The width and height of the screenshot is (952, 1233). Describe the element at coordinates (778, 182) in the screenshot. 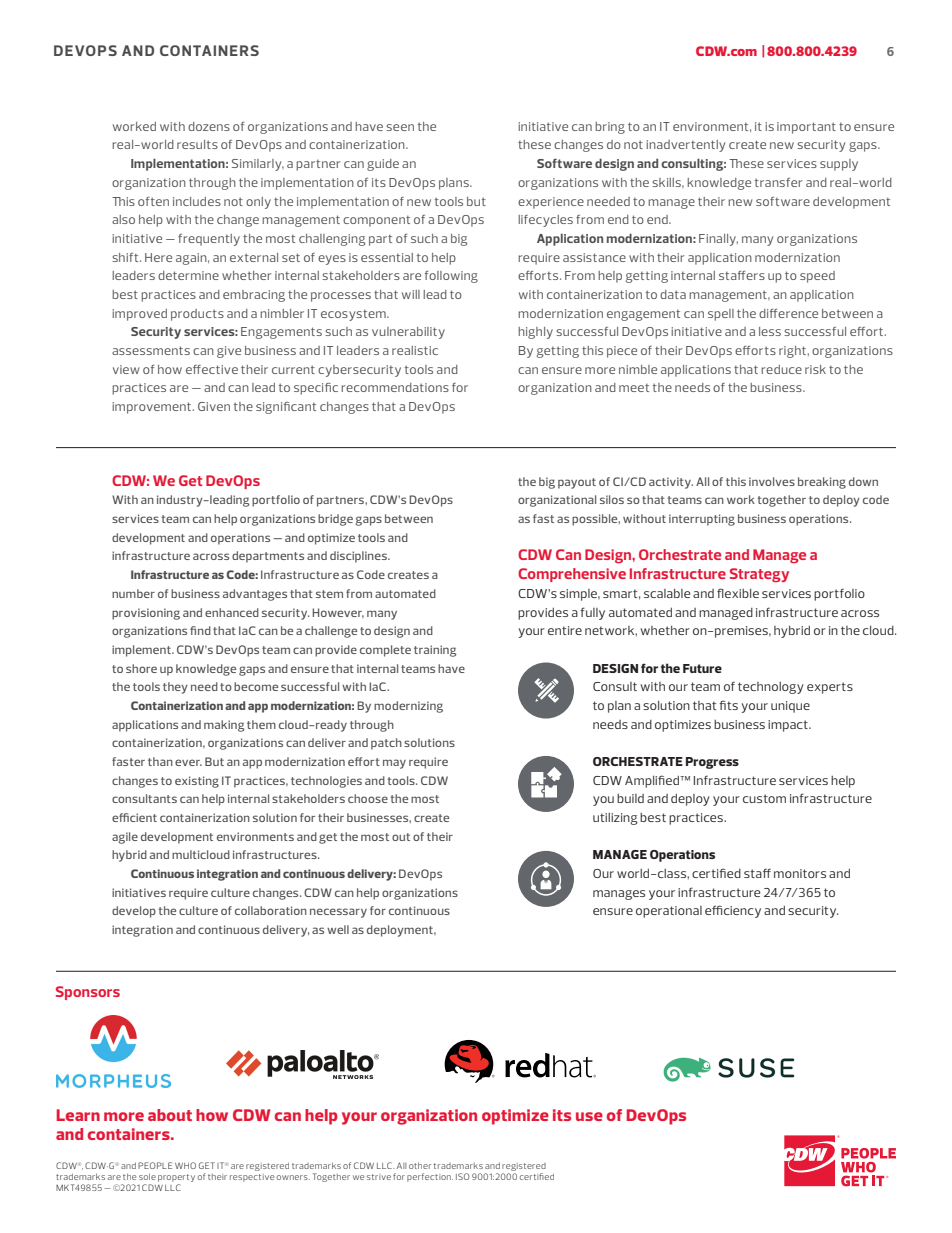

I see `transfer` at that location.
